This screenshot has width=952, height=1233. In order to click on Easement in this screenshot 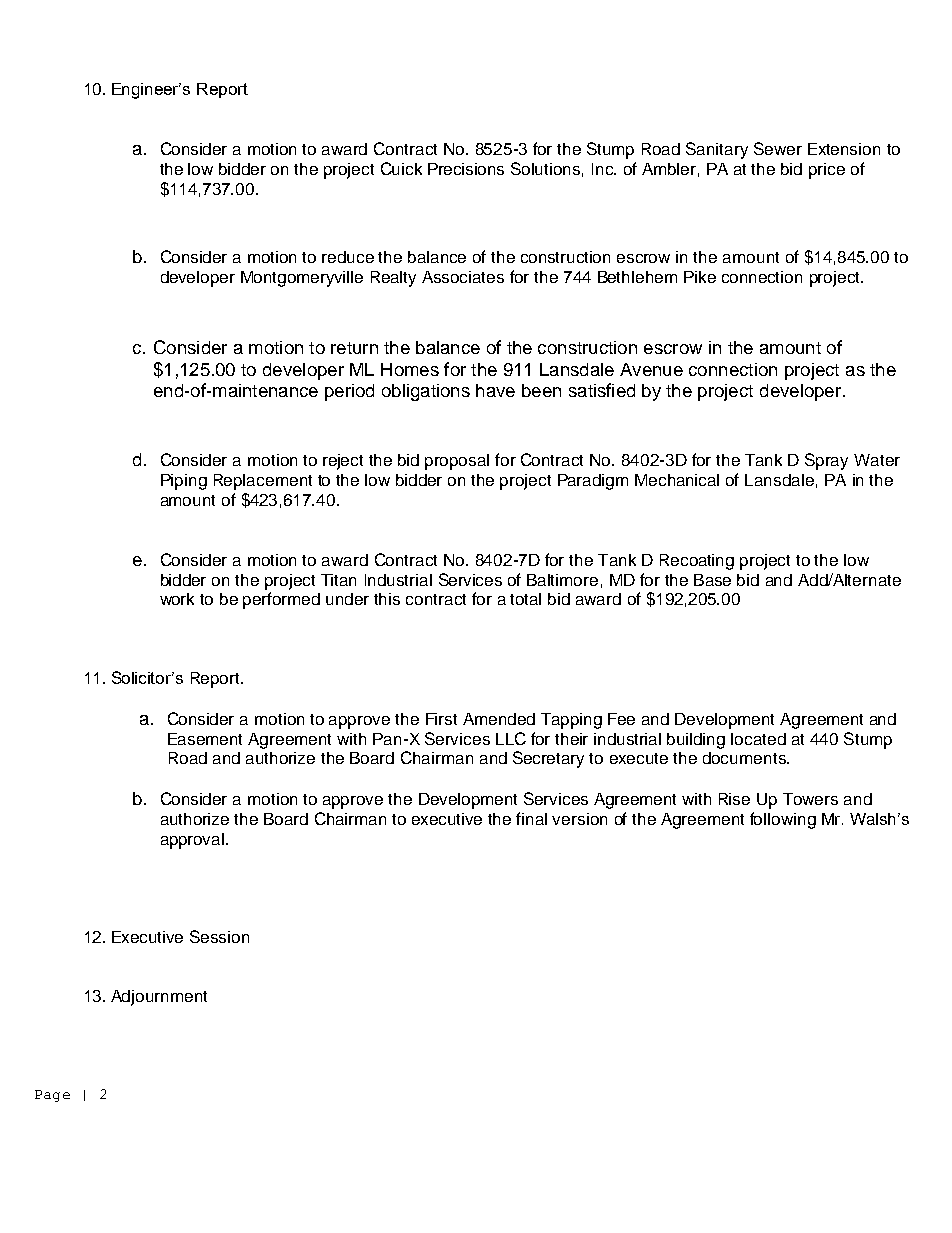, I will do `click(205, 739)`.
